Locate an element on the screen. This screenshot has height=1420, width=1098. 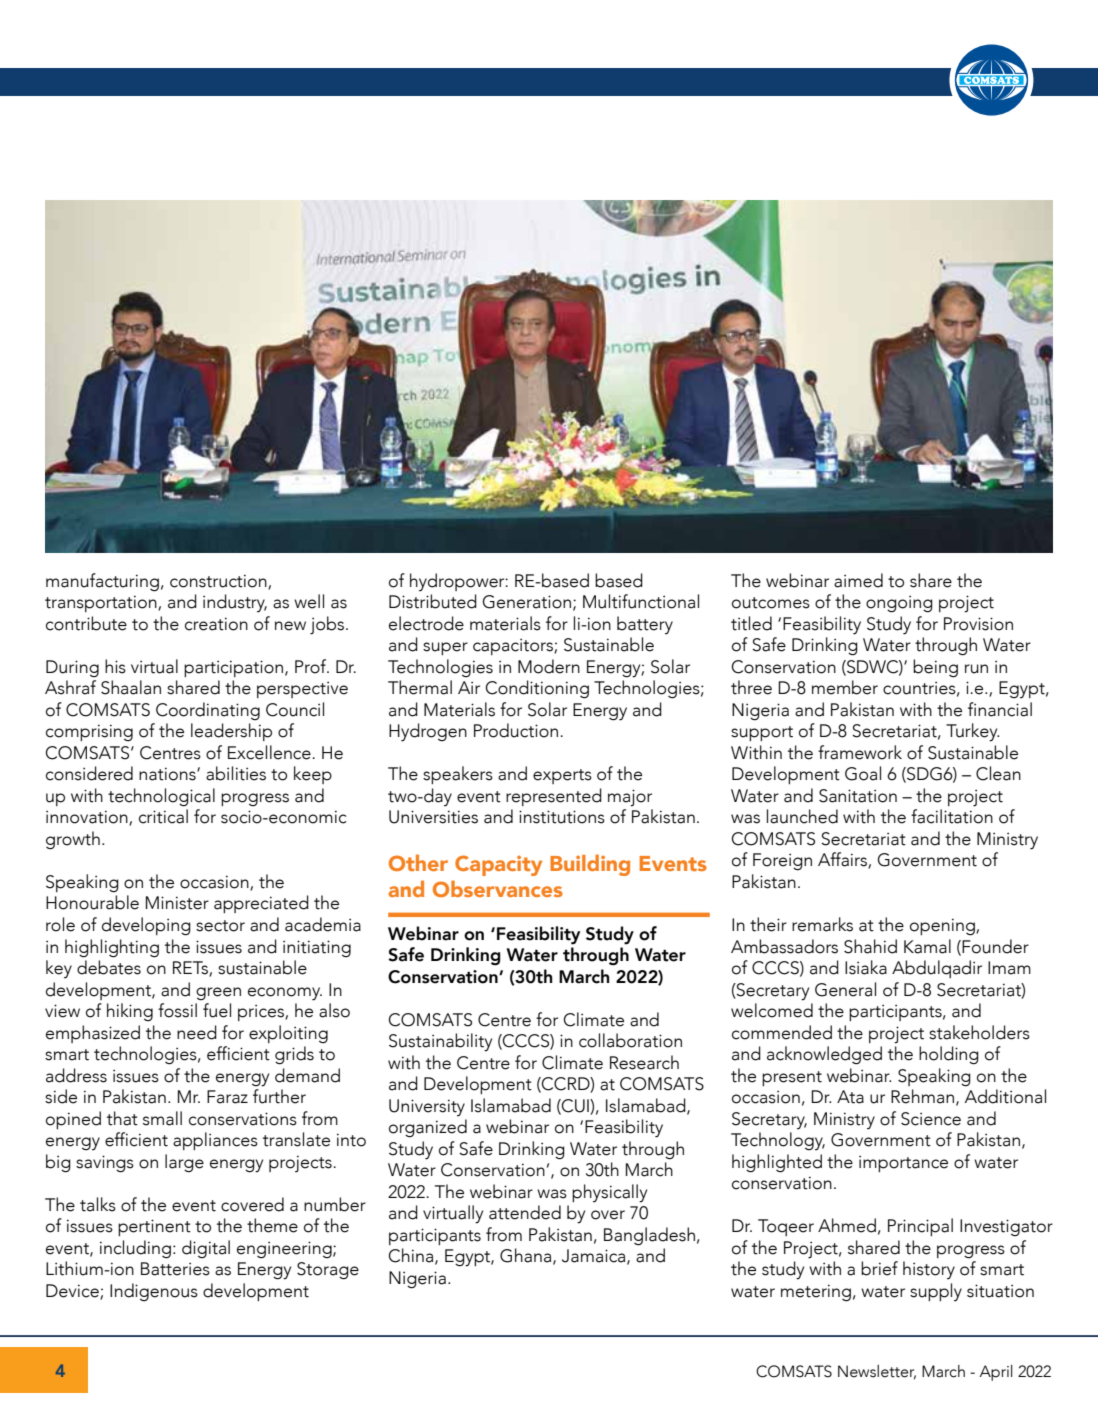
critical is located at coordinates (163, 816).
